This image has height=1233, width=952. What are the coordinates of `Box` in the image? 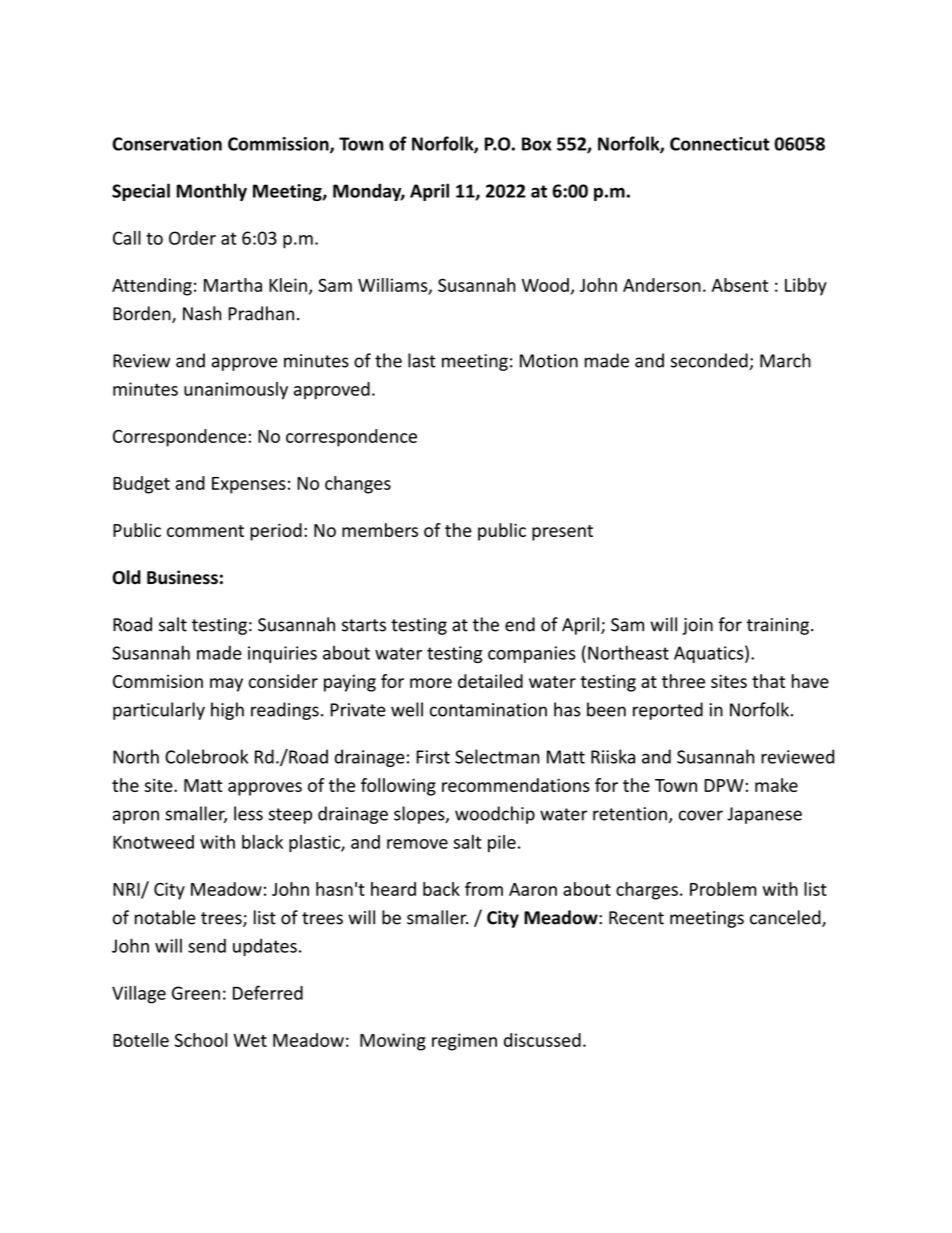 It's located at (536, 144).
